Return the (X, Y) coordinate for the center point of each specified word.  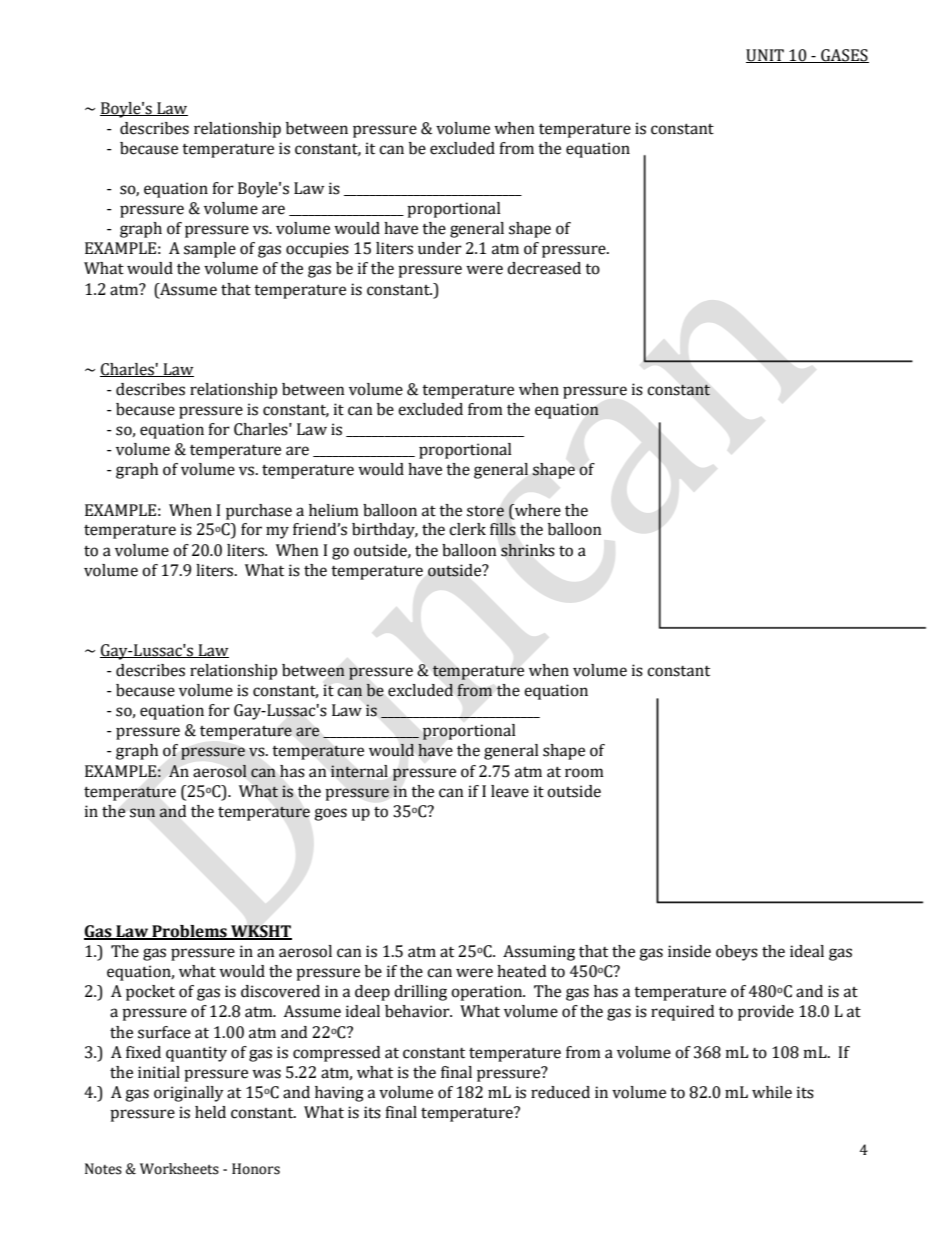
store (485, 511)
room (584, 773)
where (537, 510)
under (440, 248)
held (210, 1112)
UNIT (766, 56)
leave (510, 791)
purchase (259, 512)
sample (210, 250)
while (772, 1092)
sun (142, 812)
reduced (560, 1092)
